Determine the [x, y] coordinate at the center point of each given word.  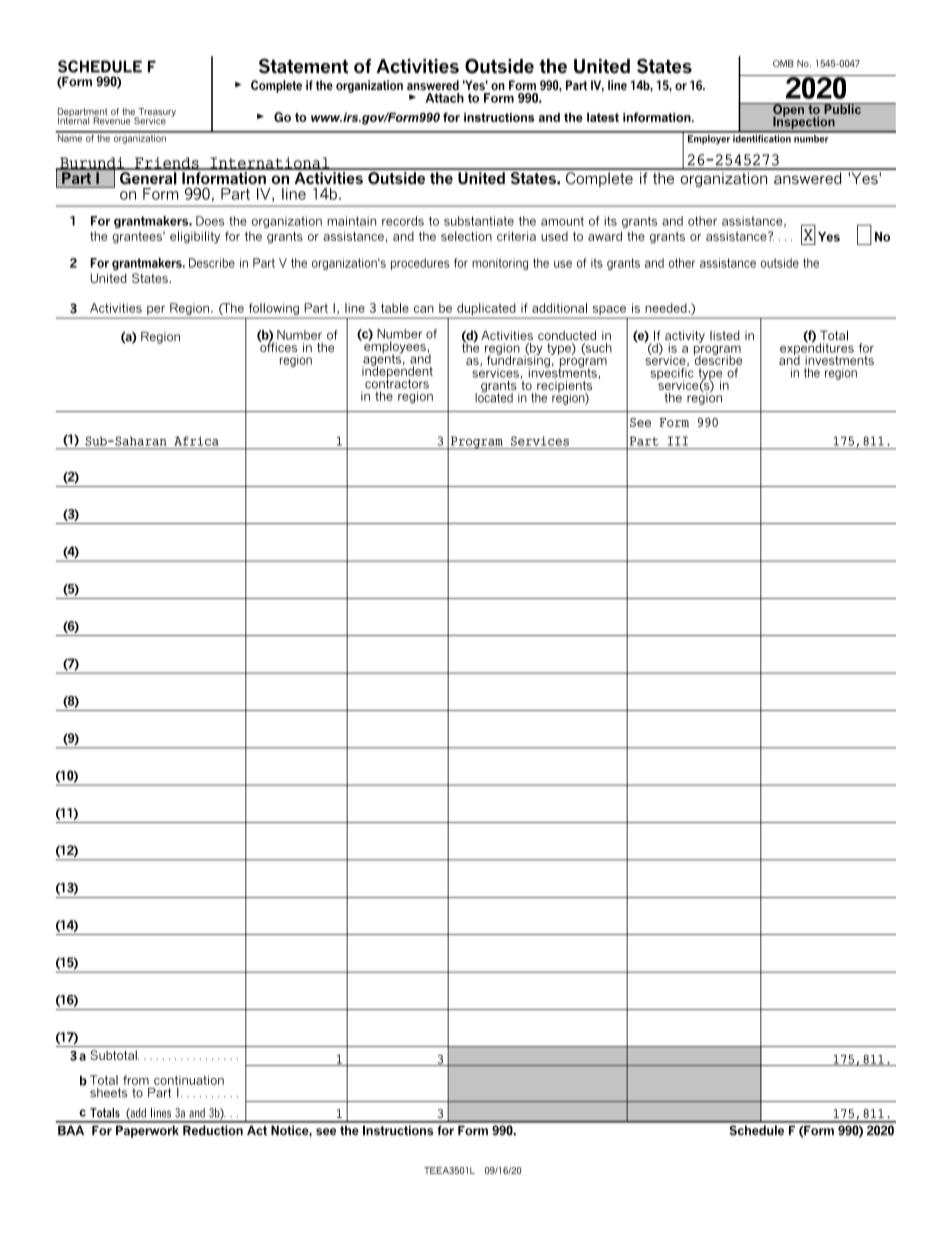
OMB [783, 63]
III [678, 441]
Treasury [156, 113]
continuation [189, 1080]
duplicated [486, 310]
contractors [397, 383]
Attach [444, 98]
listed [725, 335]
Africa [196, 441]
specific [672, 374]
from [136, 1080]
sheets [109, 1093]
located [494, 396]
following [274, 309]
